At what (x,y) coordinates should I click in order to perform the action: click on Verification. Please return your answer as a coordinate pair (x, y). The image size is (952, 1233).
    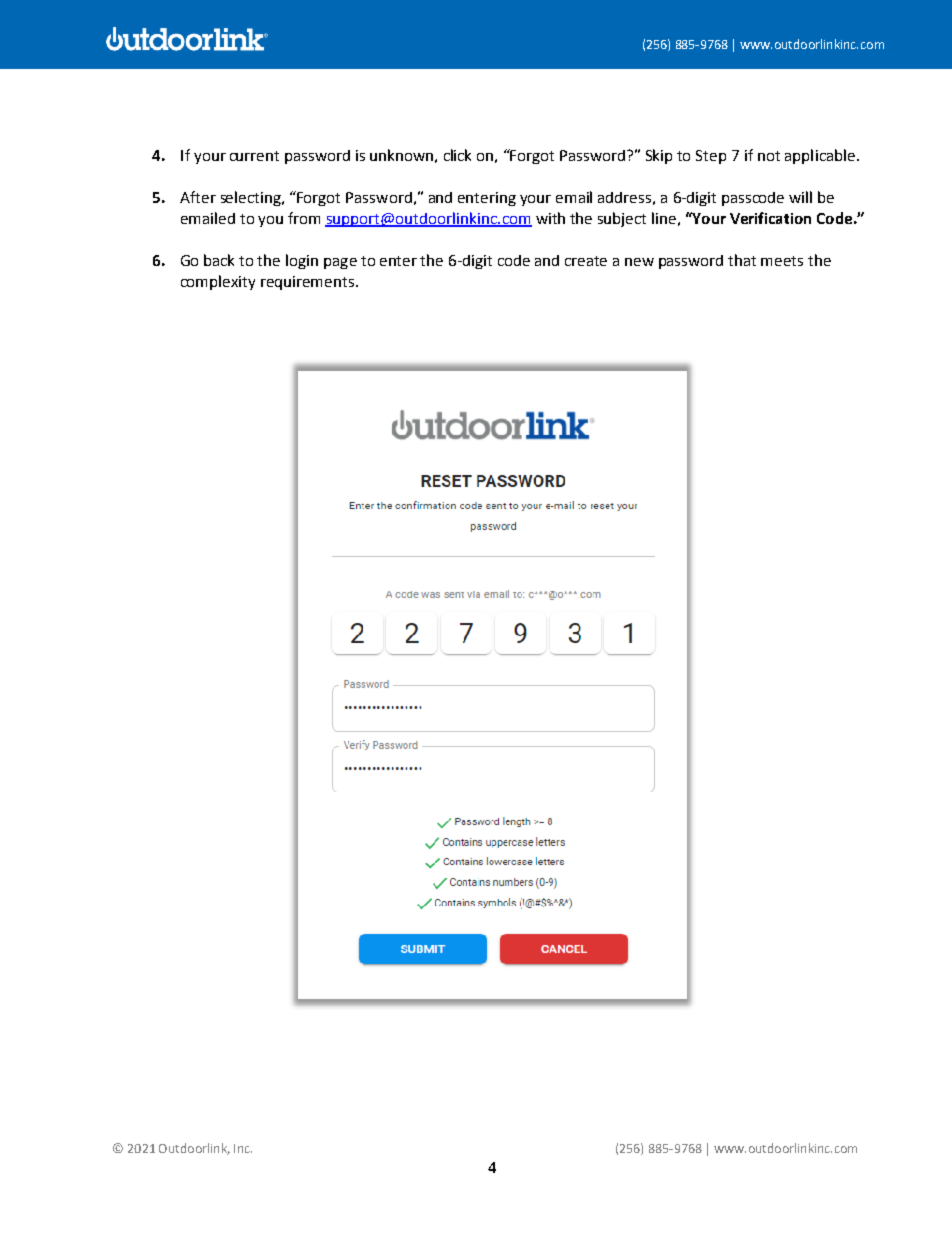
    Looking at the image, I should click on (770, 218).
